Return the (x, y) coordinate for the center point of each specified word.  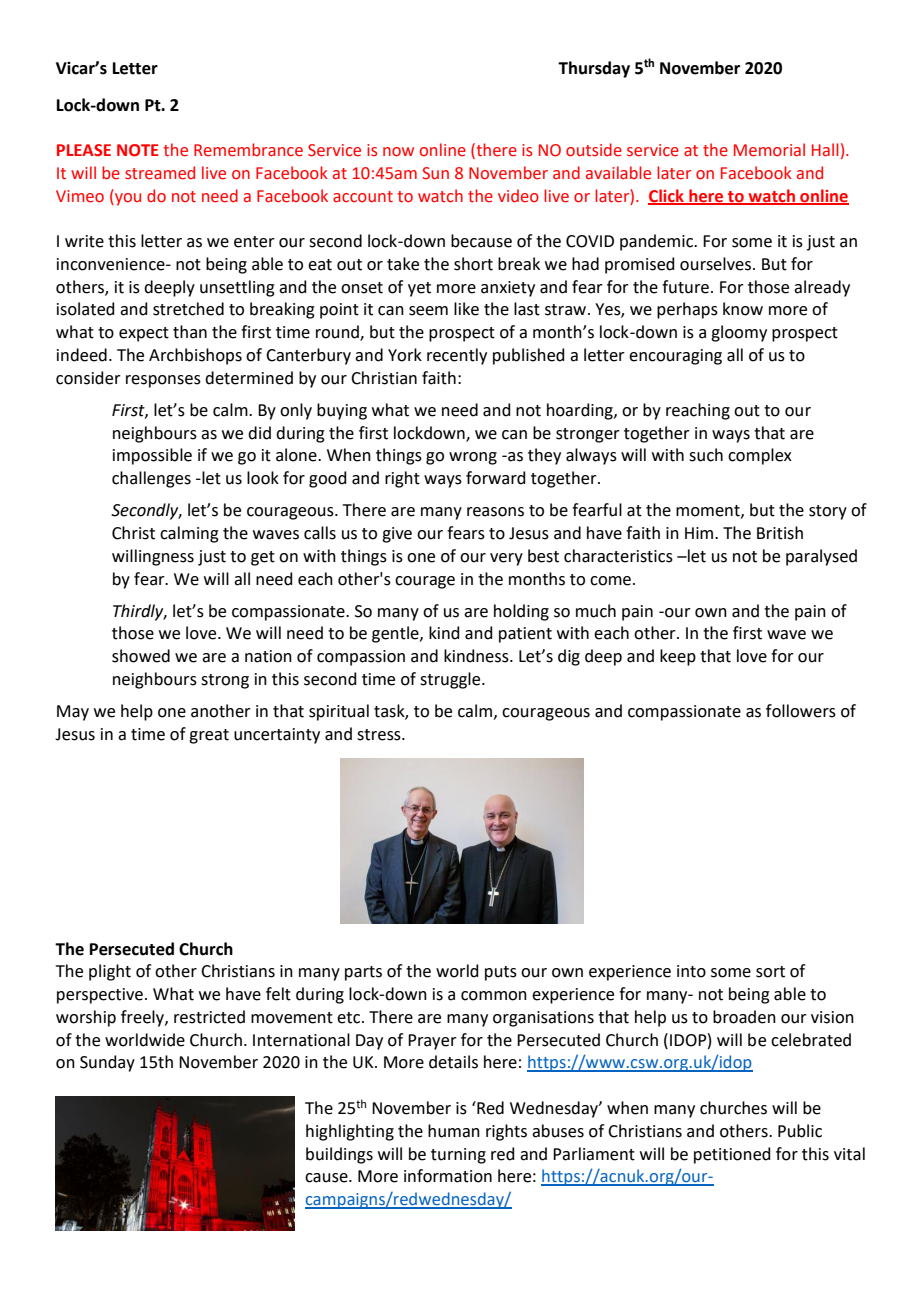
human (454, 1131)
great (209, 736)
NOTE (138, 150)
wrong (473, 458)
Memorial (769, 150)
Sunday (107, 1063)
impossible (152, 456)
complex (760, 456)
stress (380, 735)
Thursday (594, 69)
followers (801, 711)
